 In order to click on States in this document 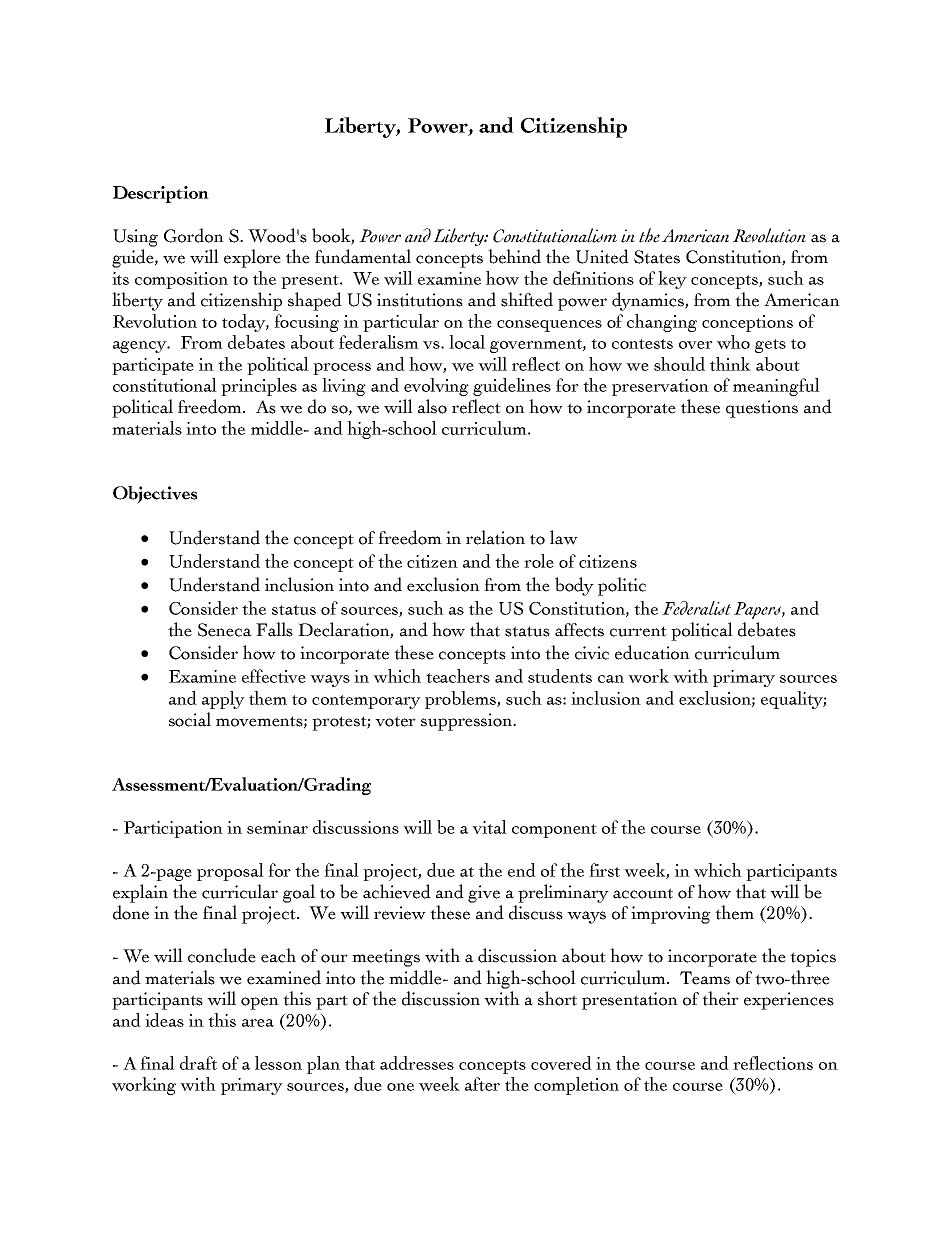, I will do `click(657, 257)`.
